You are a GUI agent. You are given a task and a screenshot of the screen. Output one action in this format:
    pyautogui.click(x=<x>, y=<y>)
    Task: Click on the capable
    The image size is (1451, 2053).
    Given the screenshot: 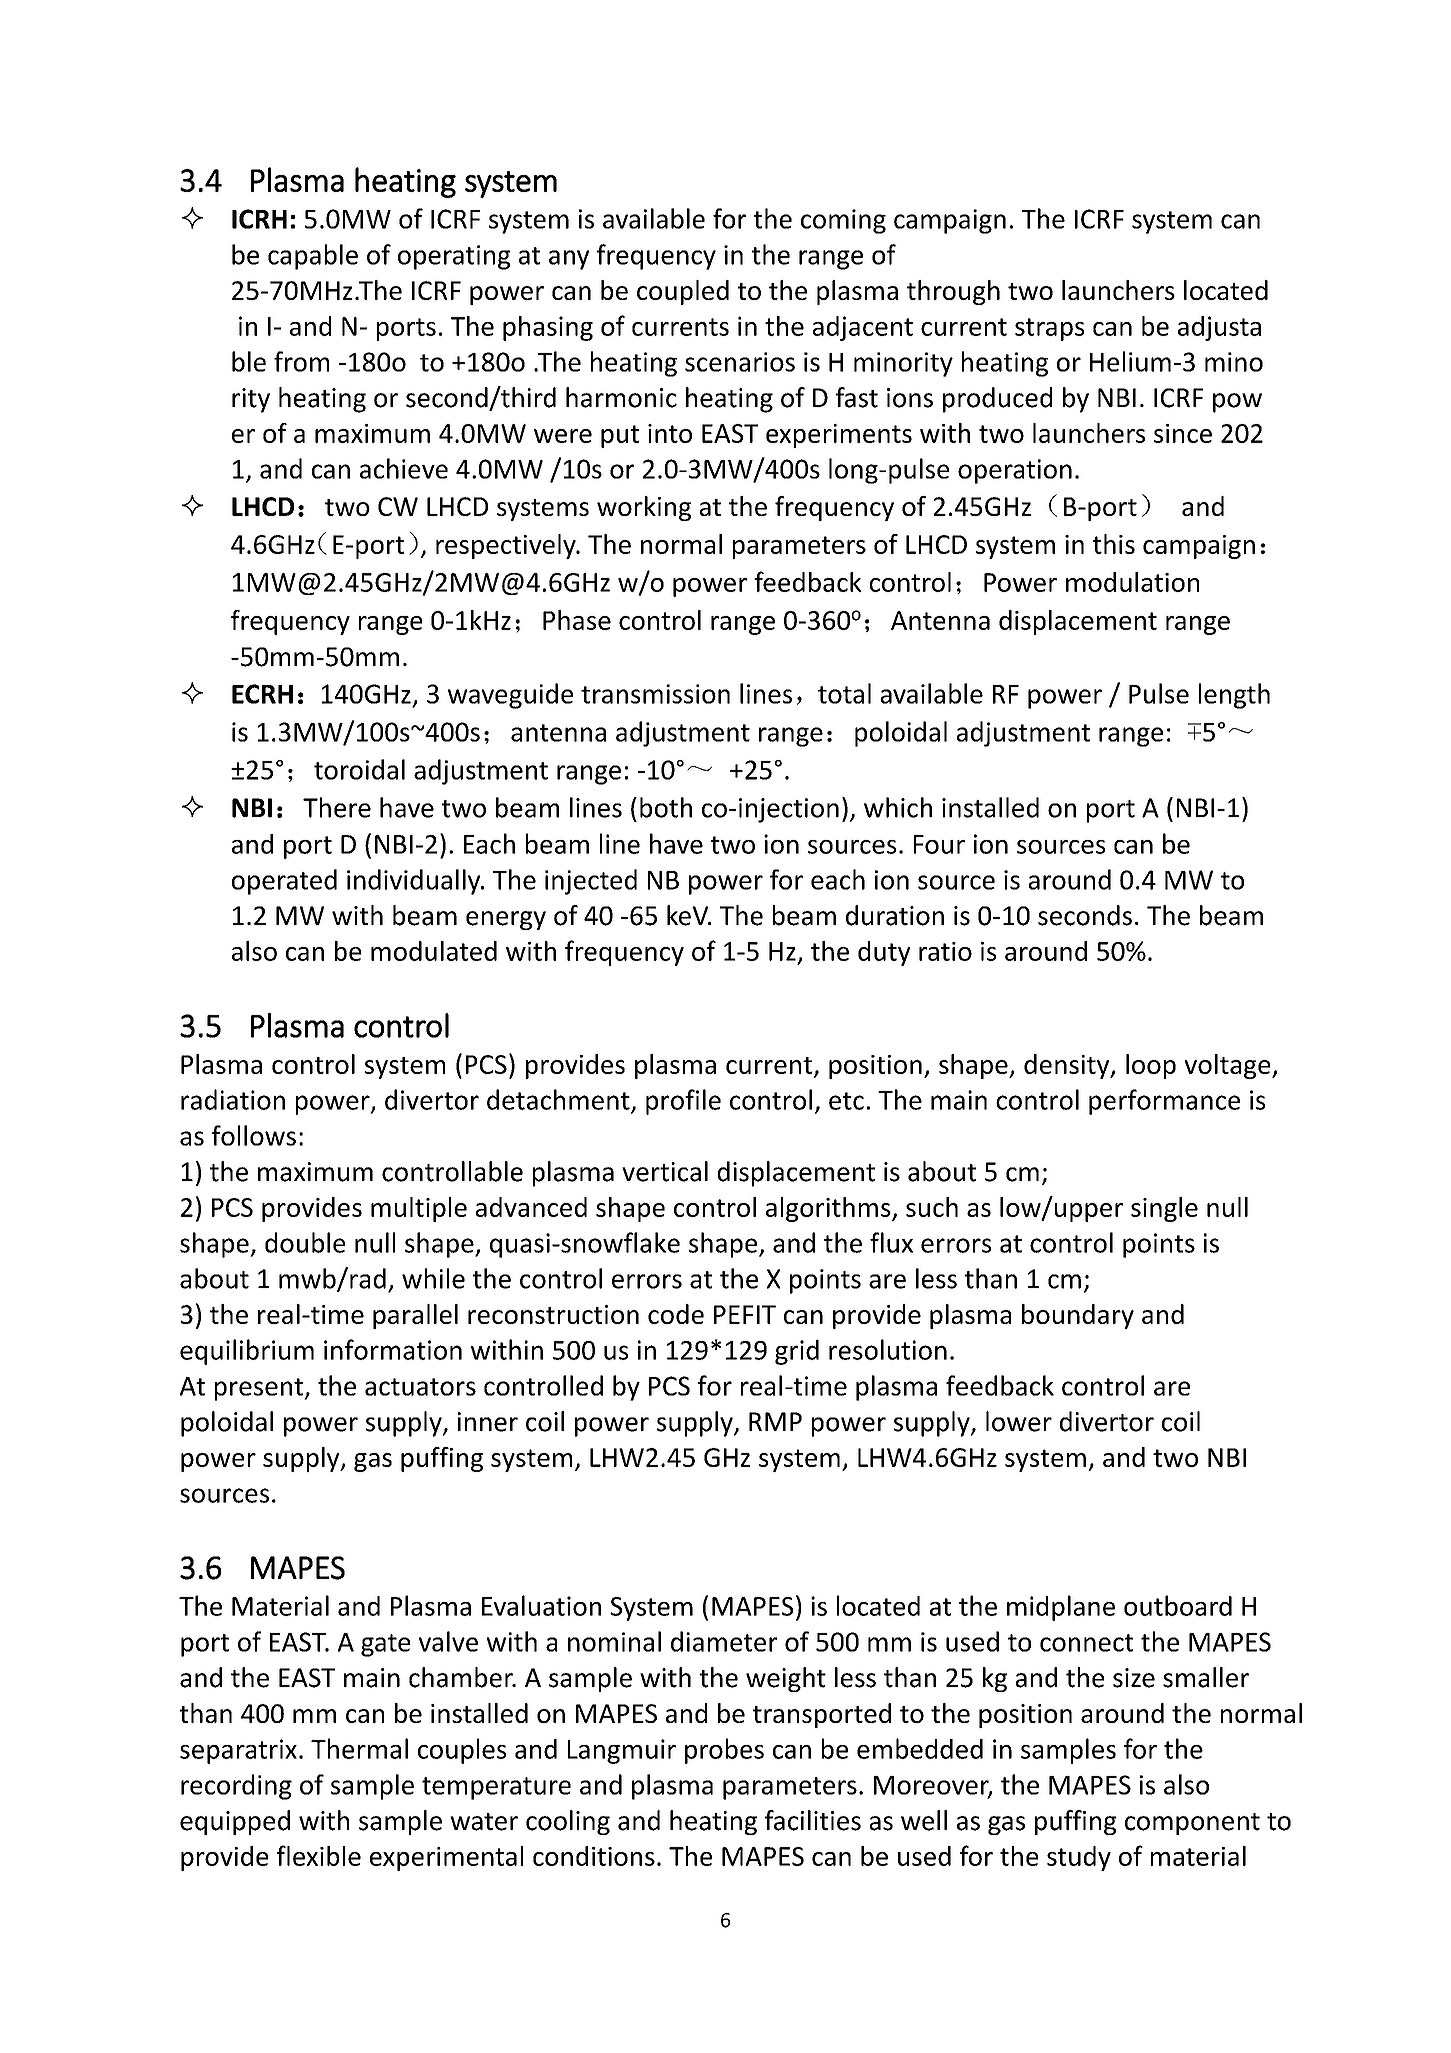 What is the action you would take?
    pyautogui.click(x=313, y=257)
